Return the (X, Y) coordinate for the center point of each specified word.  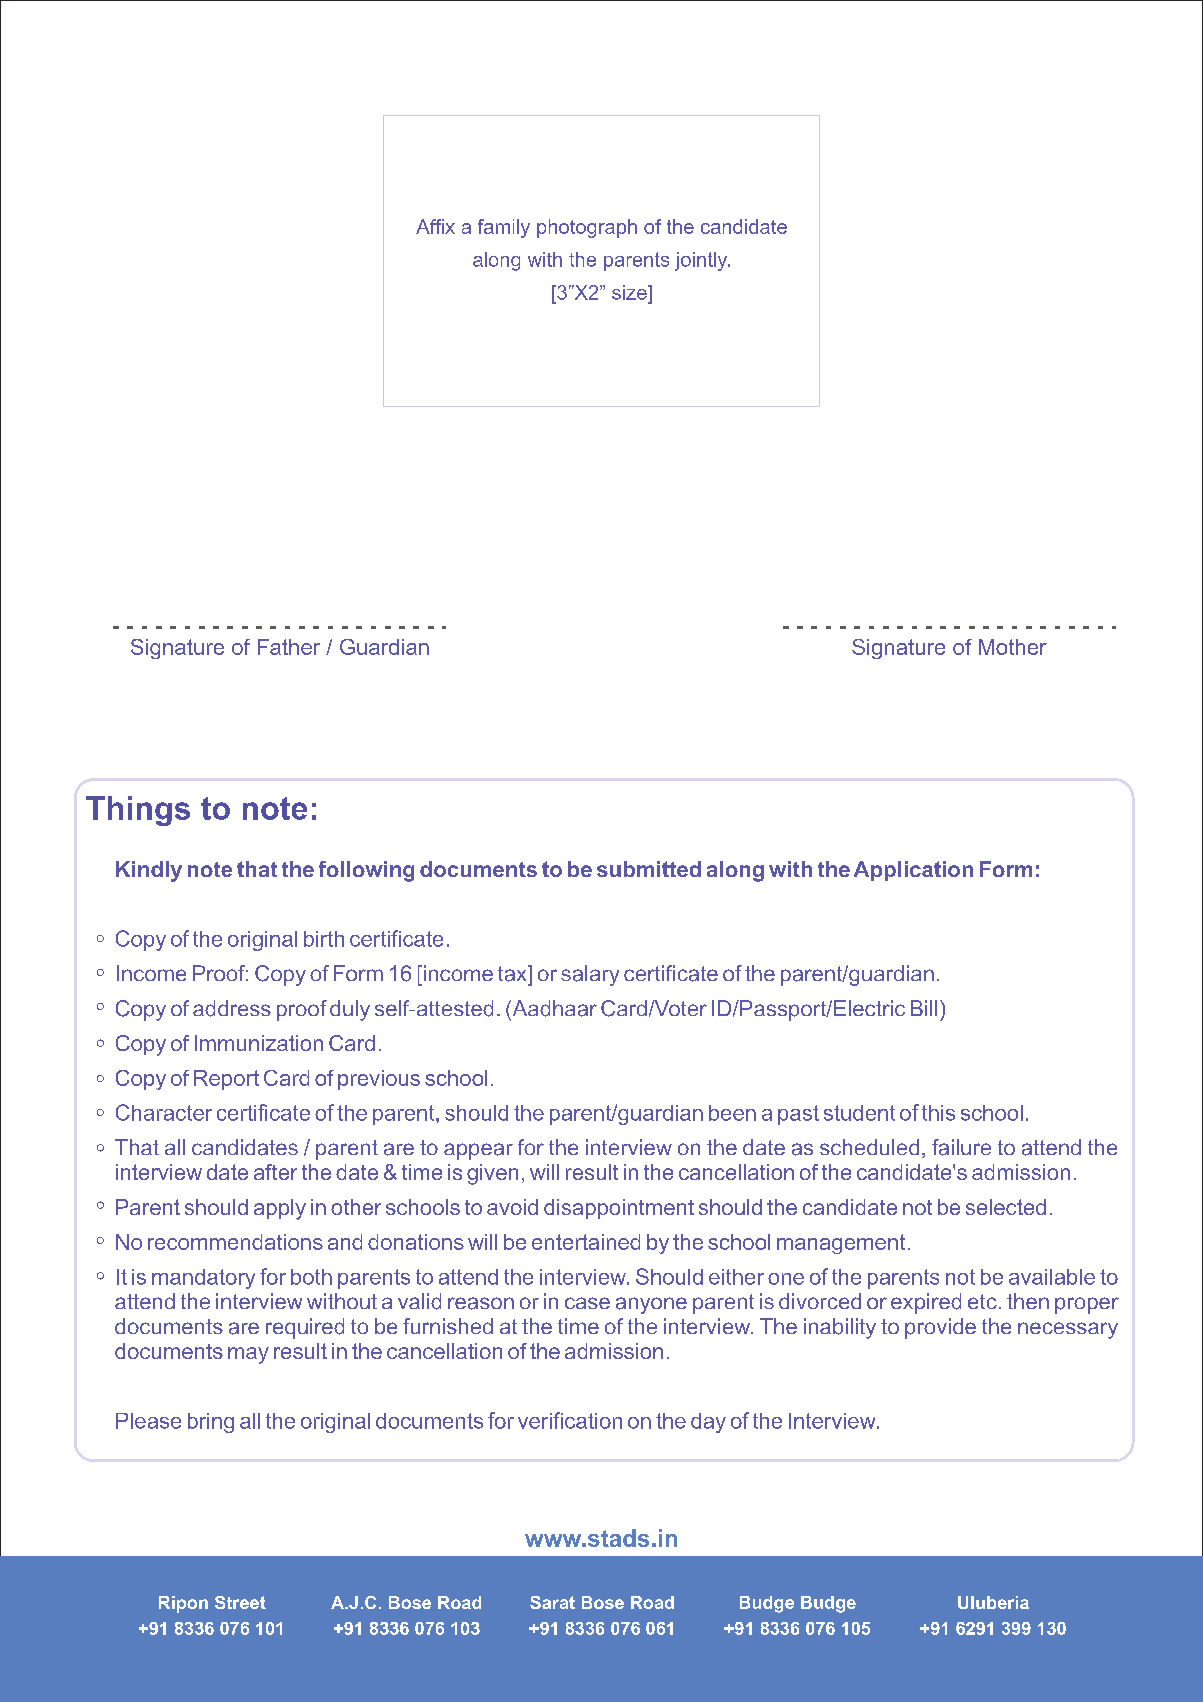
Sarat (552, 1602)
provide (940, 1328)
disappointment (619, 1209)
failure (961, 1147)
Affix (435, 226)
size (630, 292)
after (275, 1172)
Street (240, 1602)
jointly (702, 261)
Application (913, 871)
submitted (649, 869)
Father (289, 647)
